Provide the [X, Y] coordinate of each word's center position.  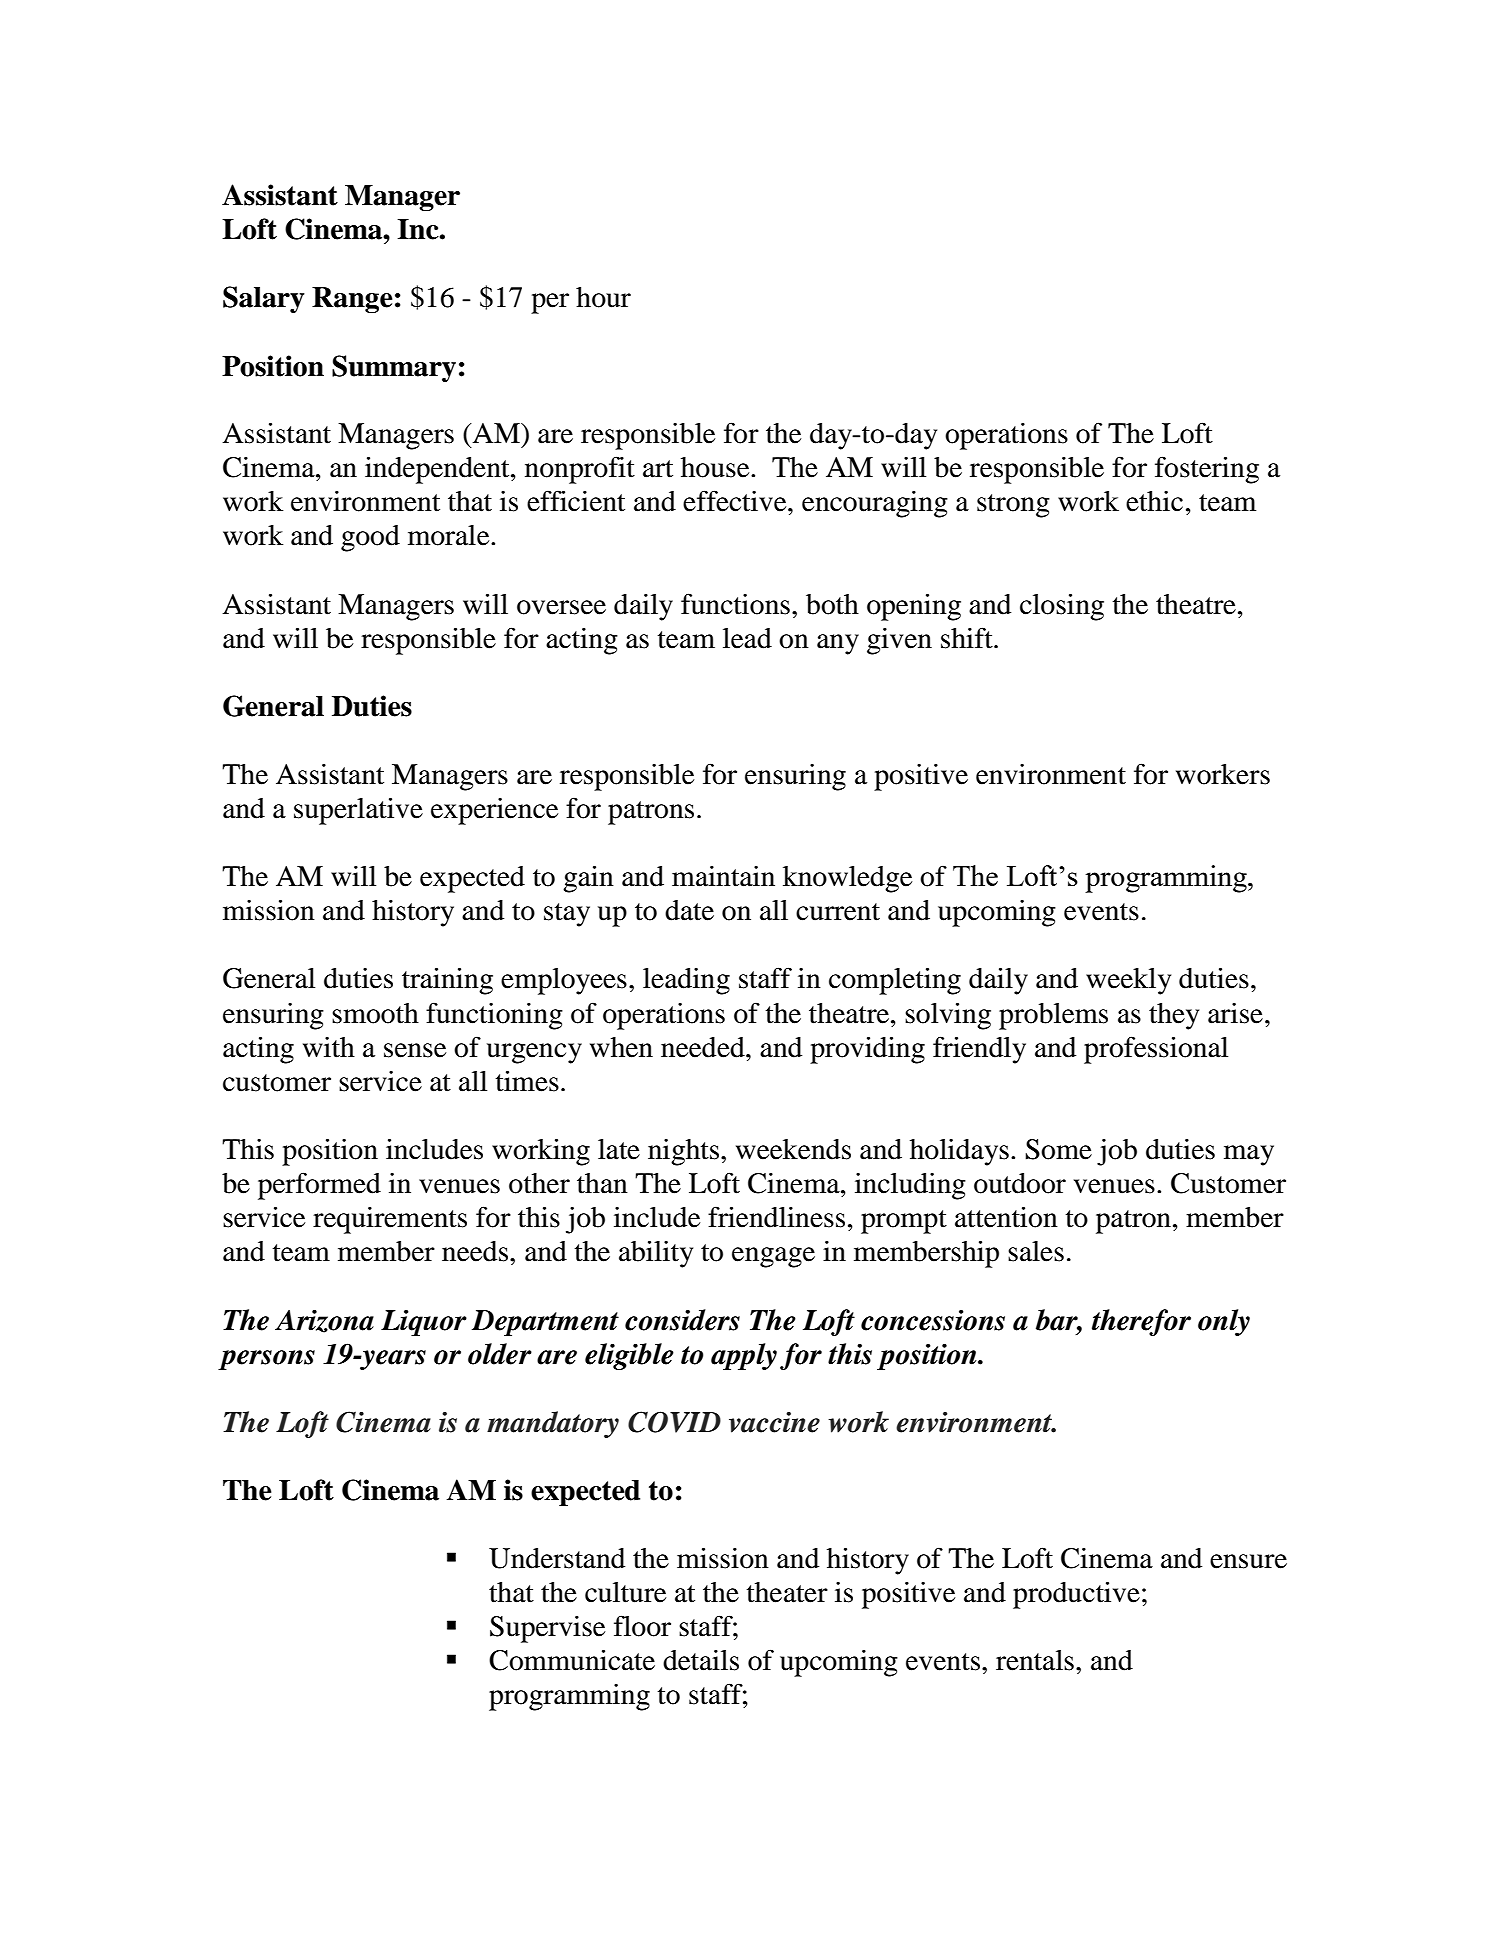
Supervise [547, 1629]
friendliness [776, 1217]
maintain [723, 876]
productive [1076, 1595]
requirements [390, 1220]
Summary [394, 368]
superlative [358, 811]
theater [787, 1592]
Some [1058, 1149]
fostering [1207, 470]
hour [603, 297]
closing [1062, 607]
